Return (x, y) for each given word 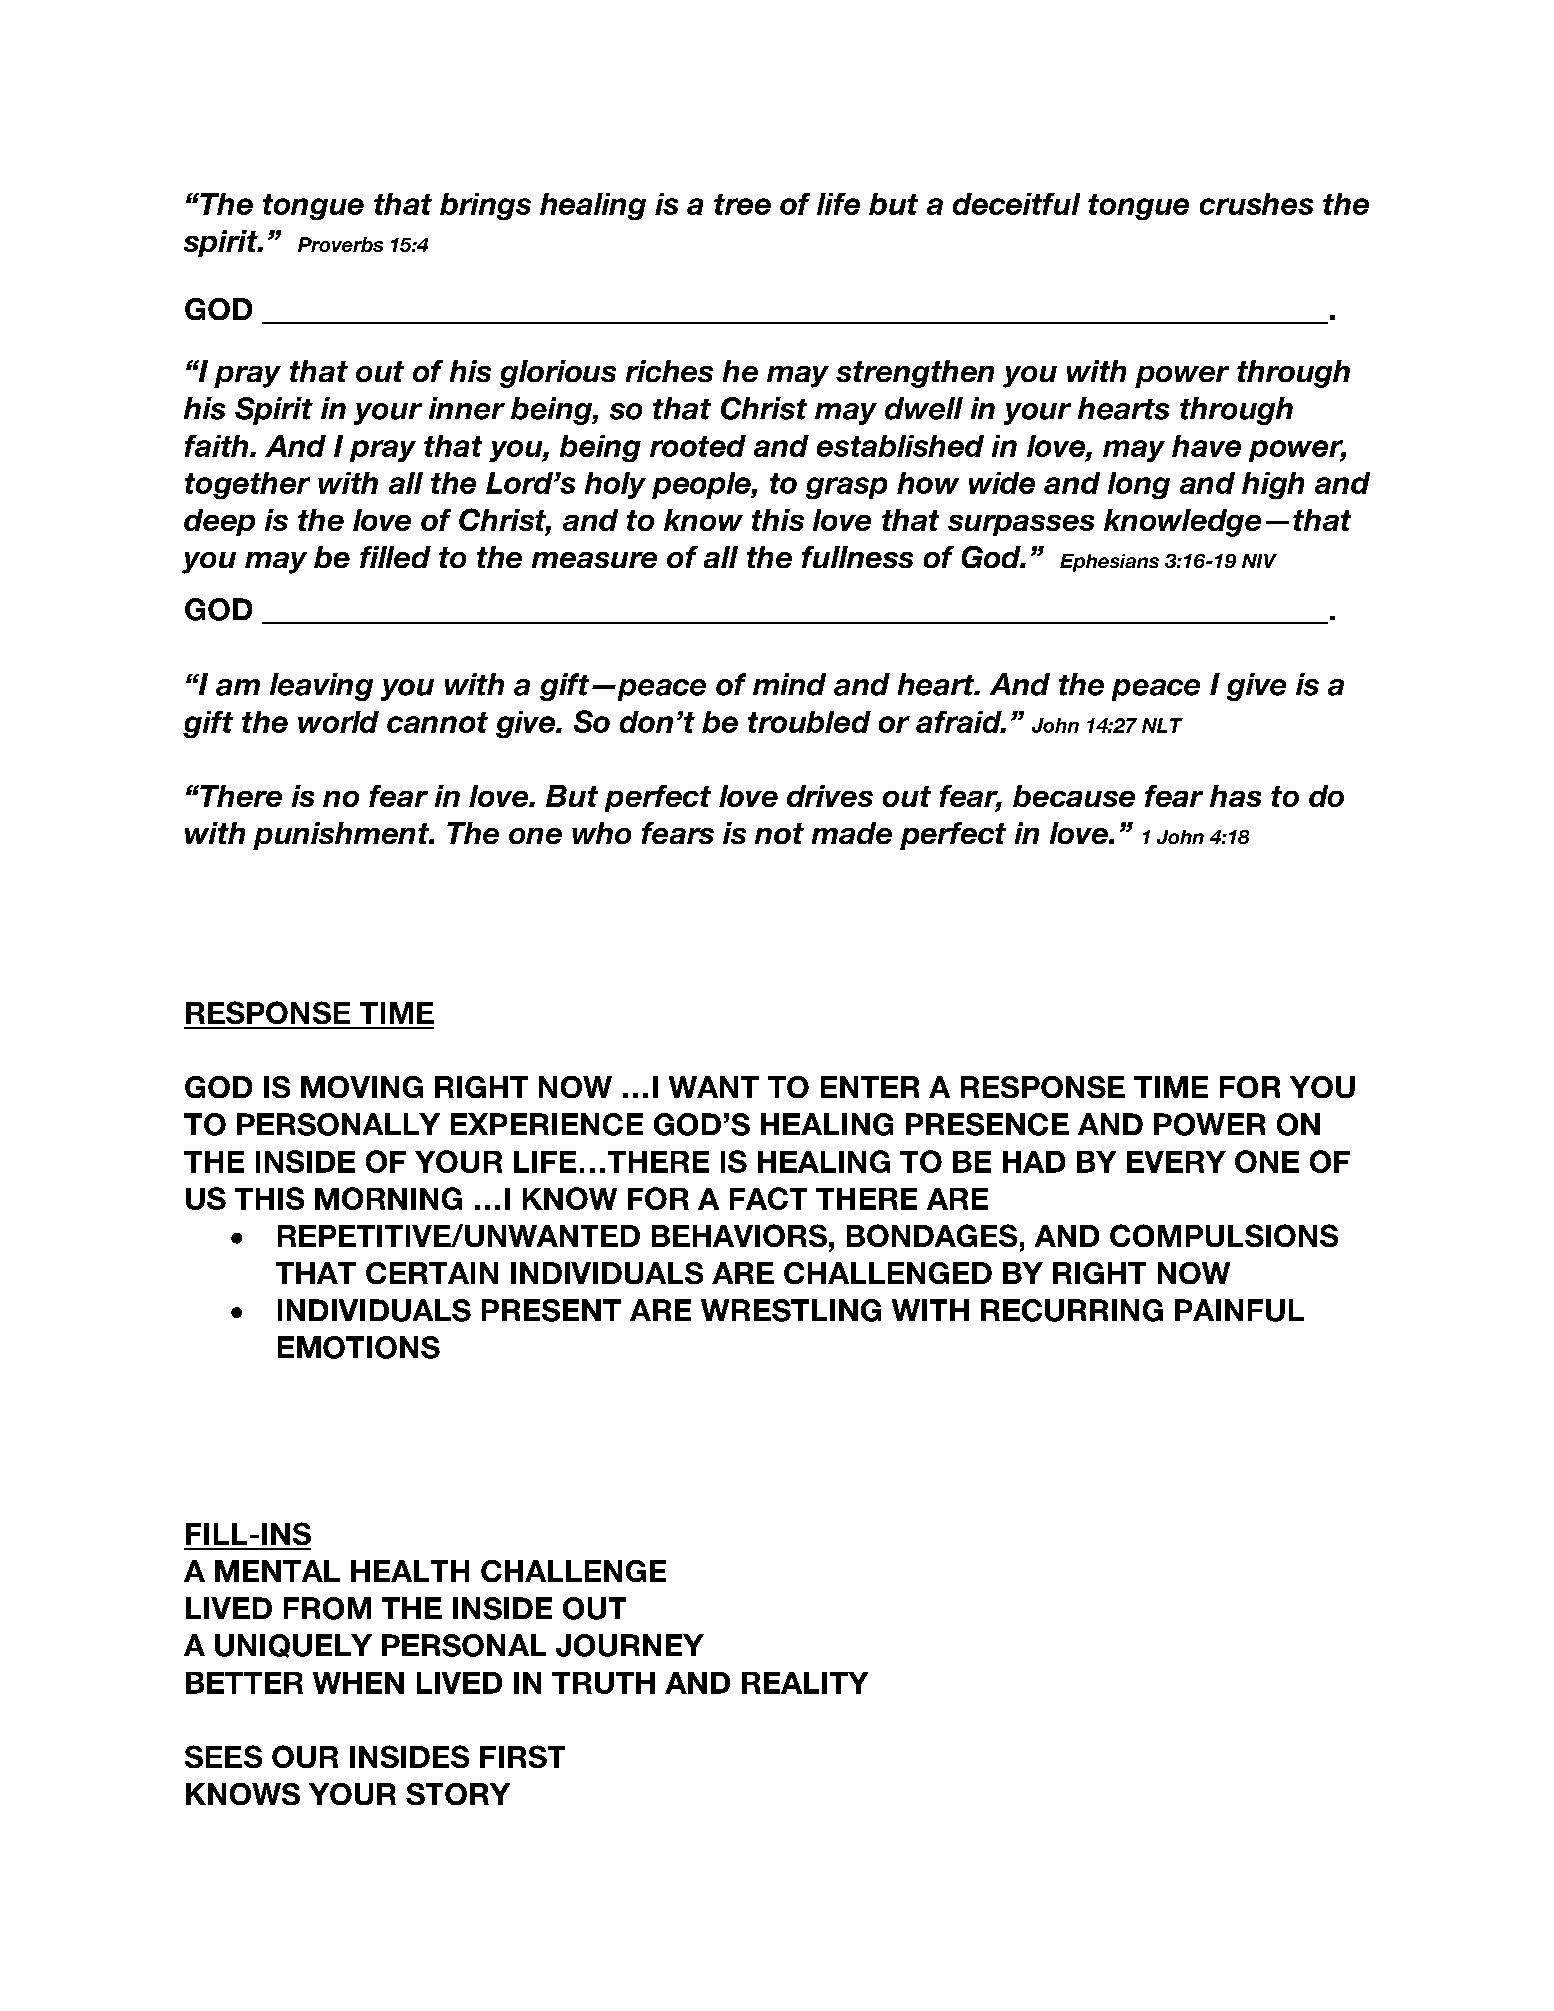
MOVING (362, 1087)
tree (742, 204)
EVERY (1176, 1162)
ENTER (870, 1087)
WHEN (358, 1683)
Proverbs (340, 244)
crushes (1256, 204)
